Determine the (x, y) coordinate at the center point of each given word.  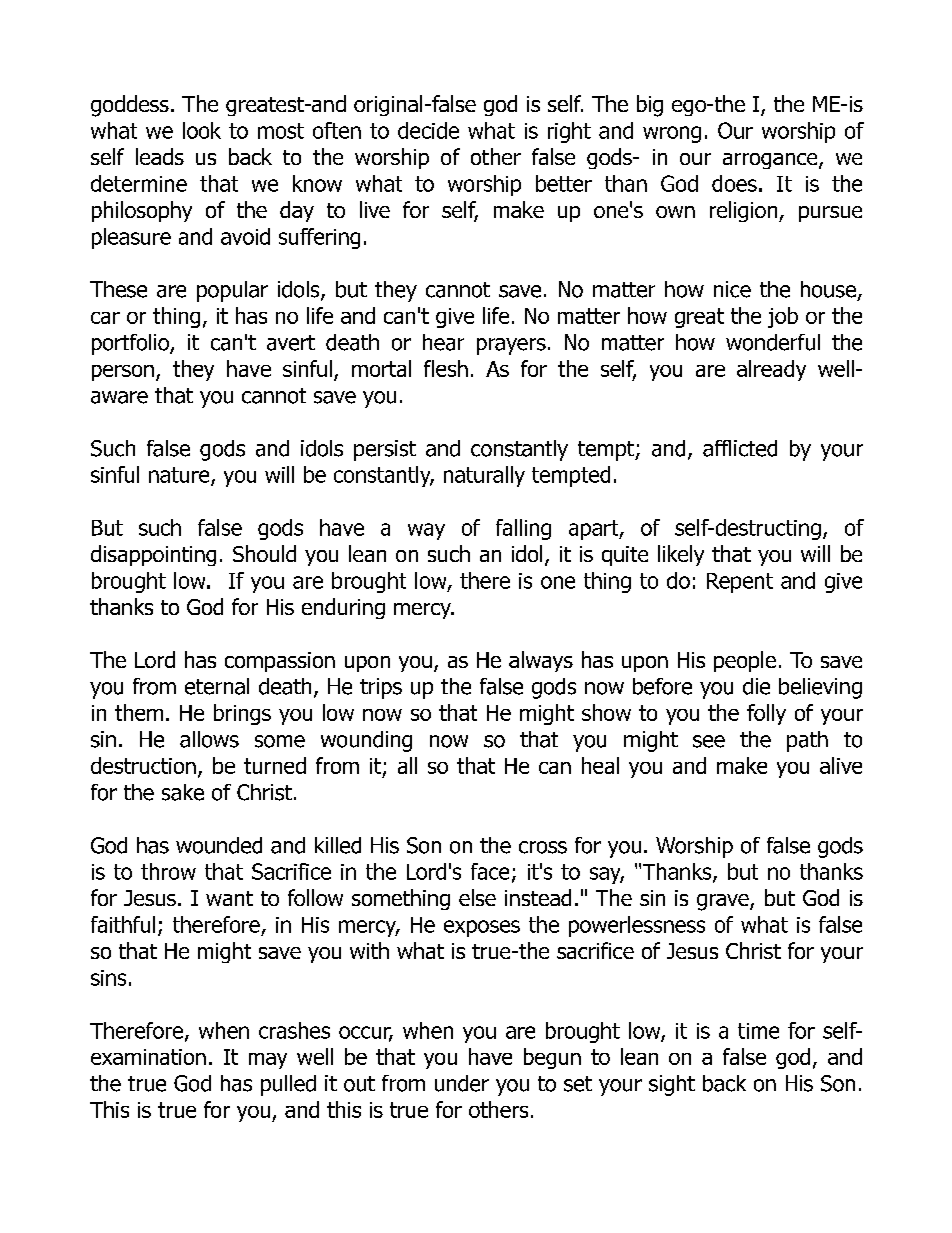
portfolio (131, 344)
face (490, 871)
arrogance (771, 161)
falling (523, 529)
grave (724, 902)
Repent (740, 583)
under (462, 1083)
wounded (219, 845)
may (268, 1061)
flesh (446, 368)
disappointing (153, 555)
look (202, 130)
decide (428, 130)
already (771, 370)
